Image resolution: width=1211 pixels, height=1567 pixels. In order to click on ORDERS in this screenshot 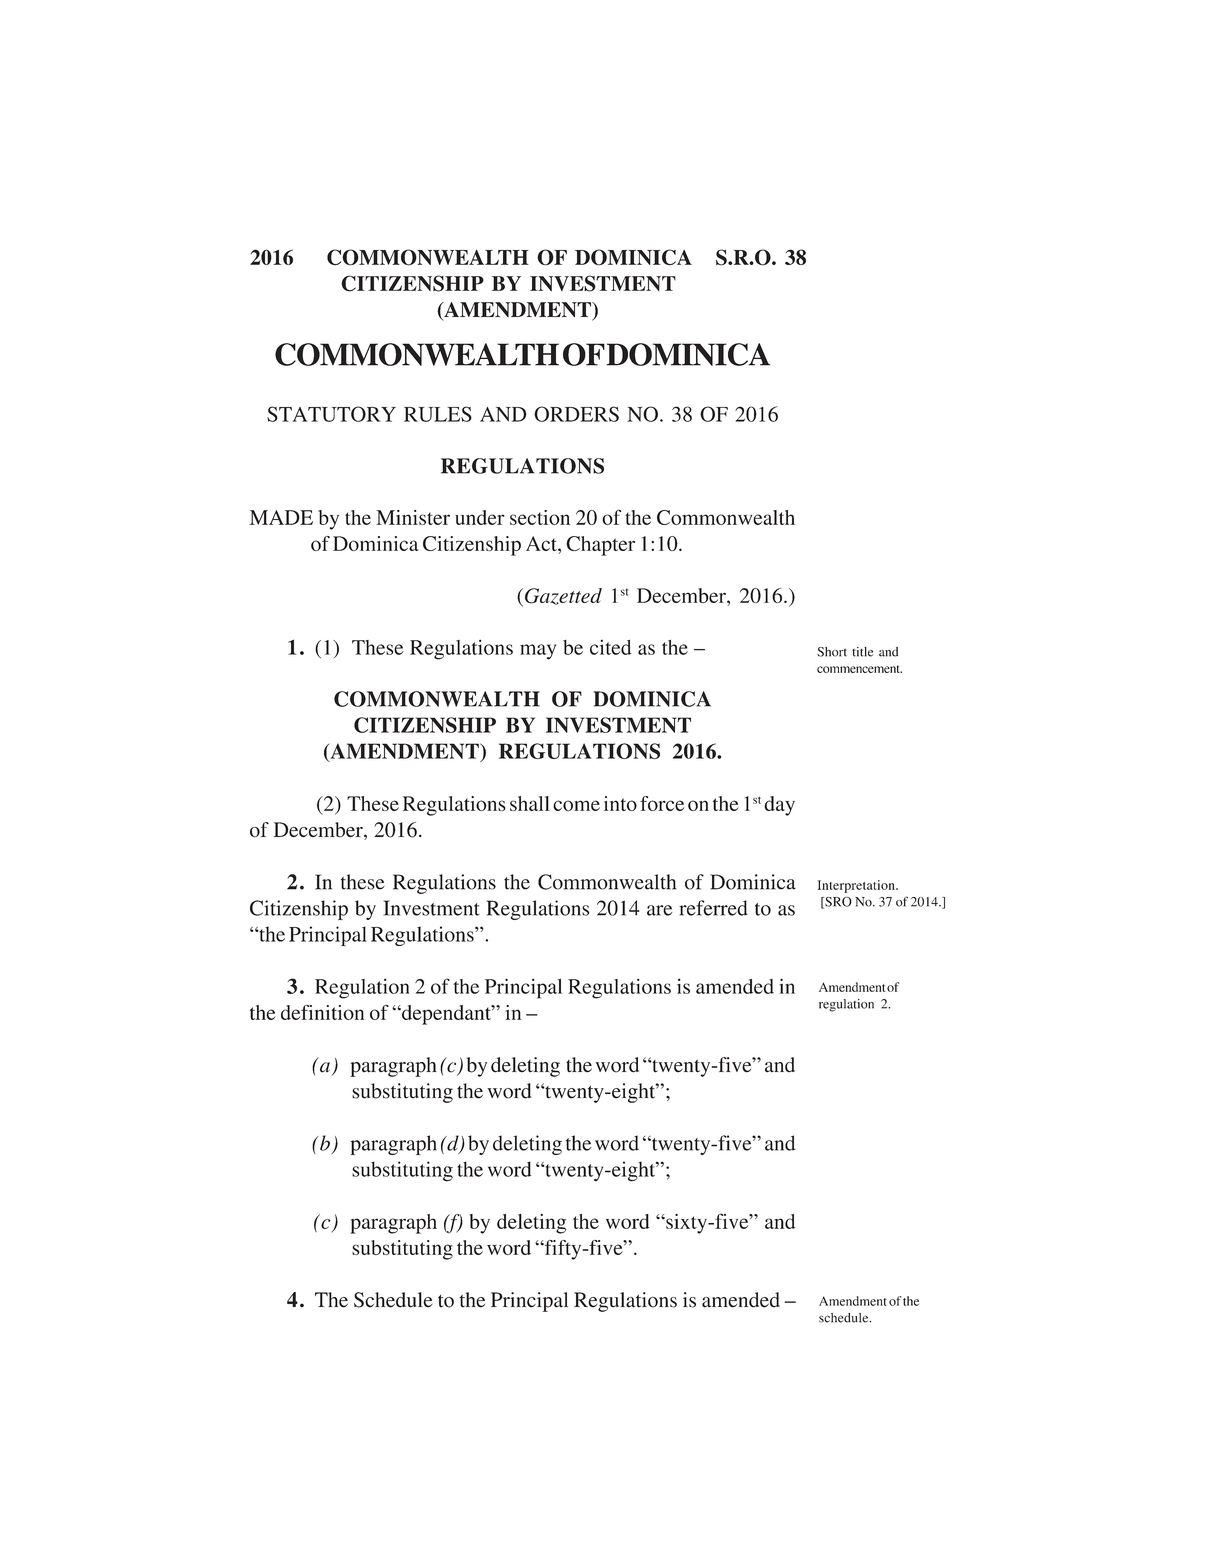, I will do `click(576, 414)`.
